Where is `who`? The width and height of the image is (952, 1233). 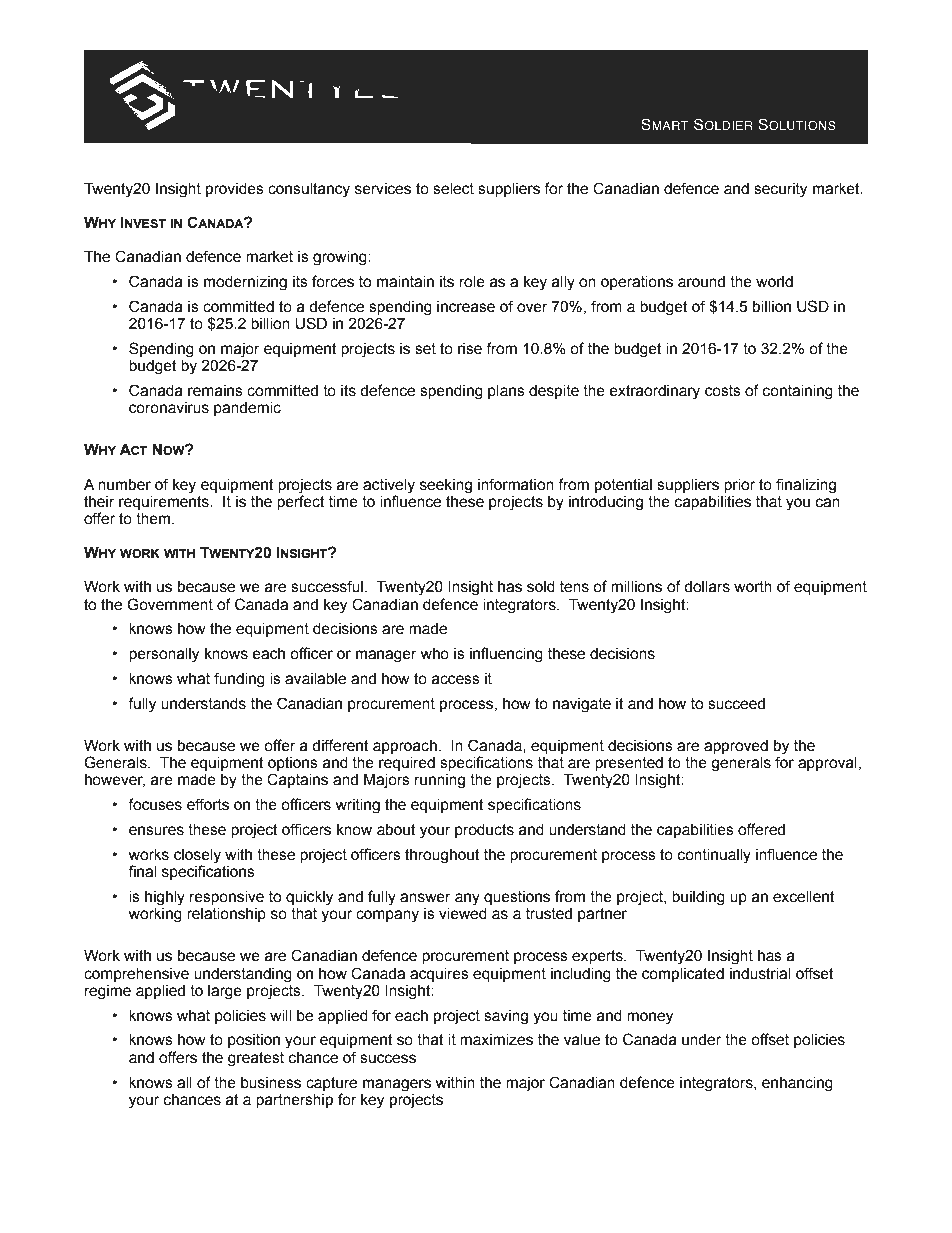 who is located at coordinates (435, 654).
